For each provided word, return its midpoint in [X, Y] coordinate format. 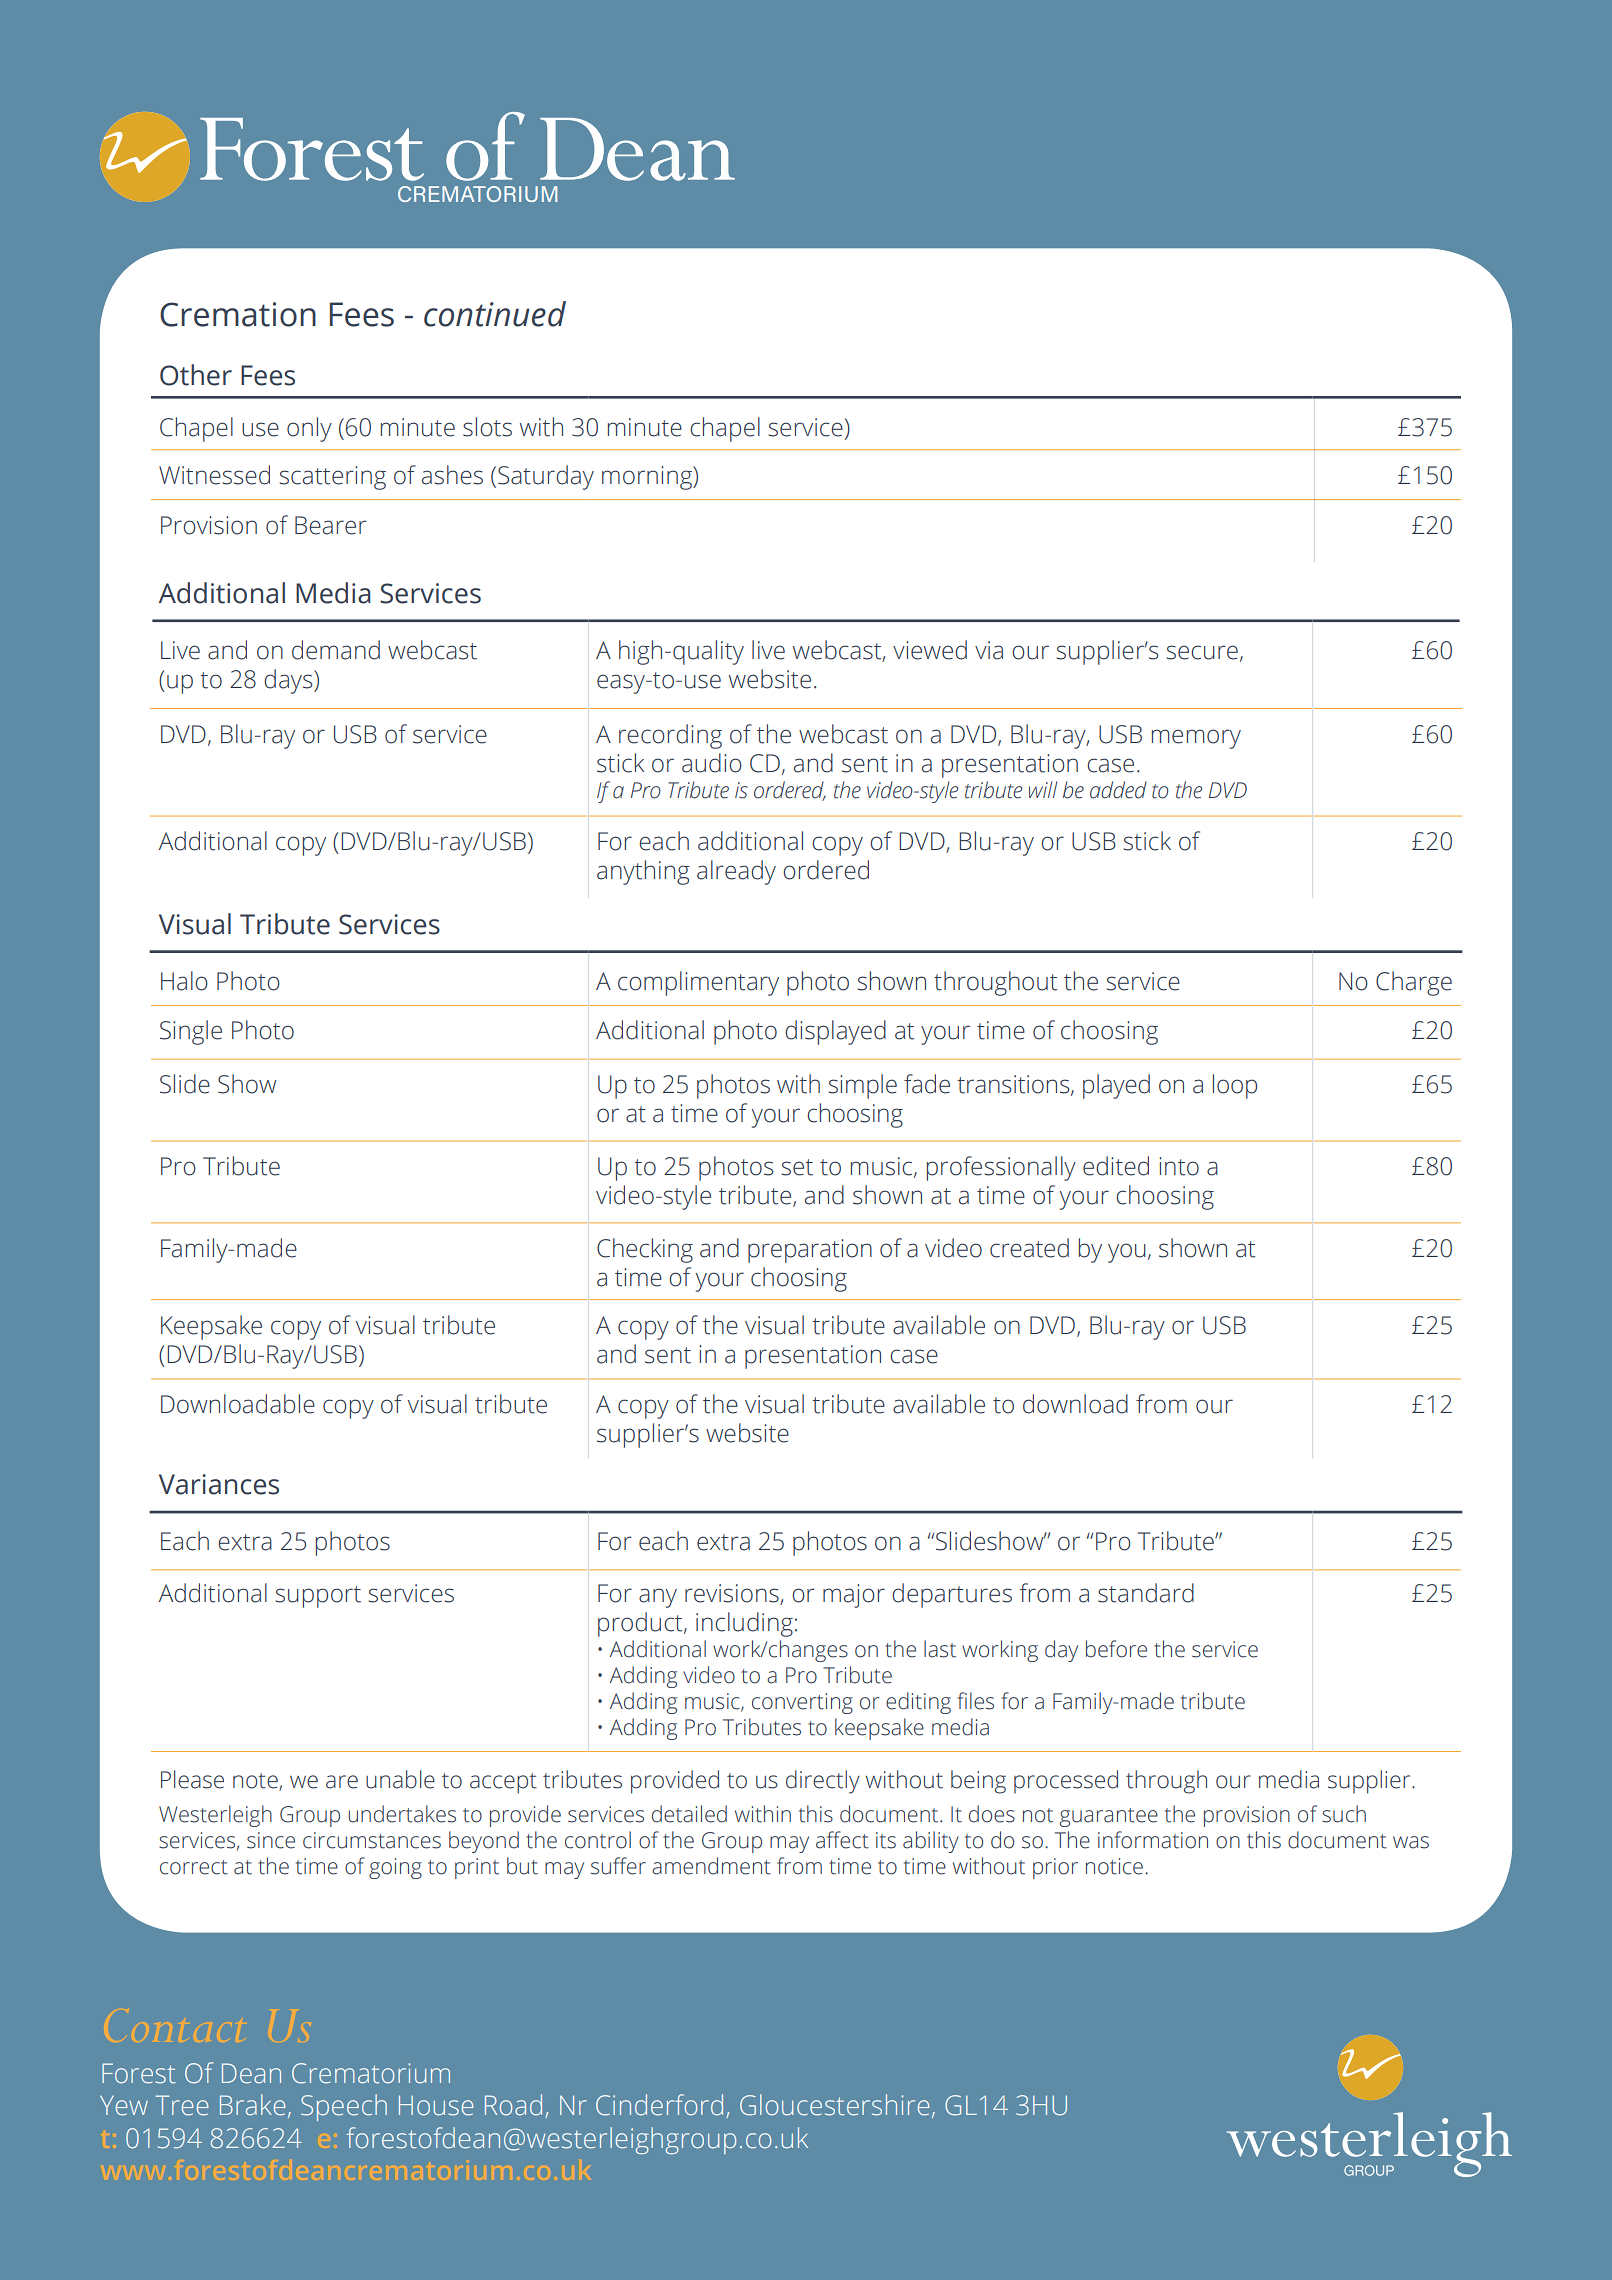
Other [196, 375]
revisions [733, 1594]
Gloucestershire [835, 2105]
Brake [253, 2105]
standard [1146, 1593]
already [736, 872]
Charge [1414, 983]
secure [1202, 652]
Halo [184, 981]
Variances [219, 1484]
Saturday [546, 477]
